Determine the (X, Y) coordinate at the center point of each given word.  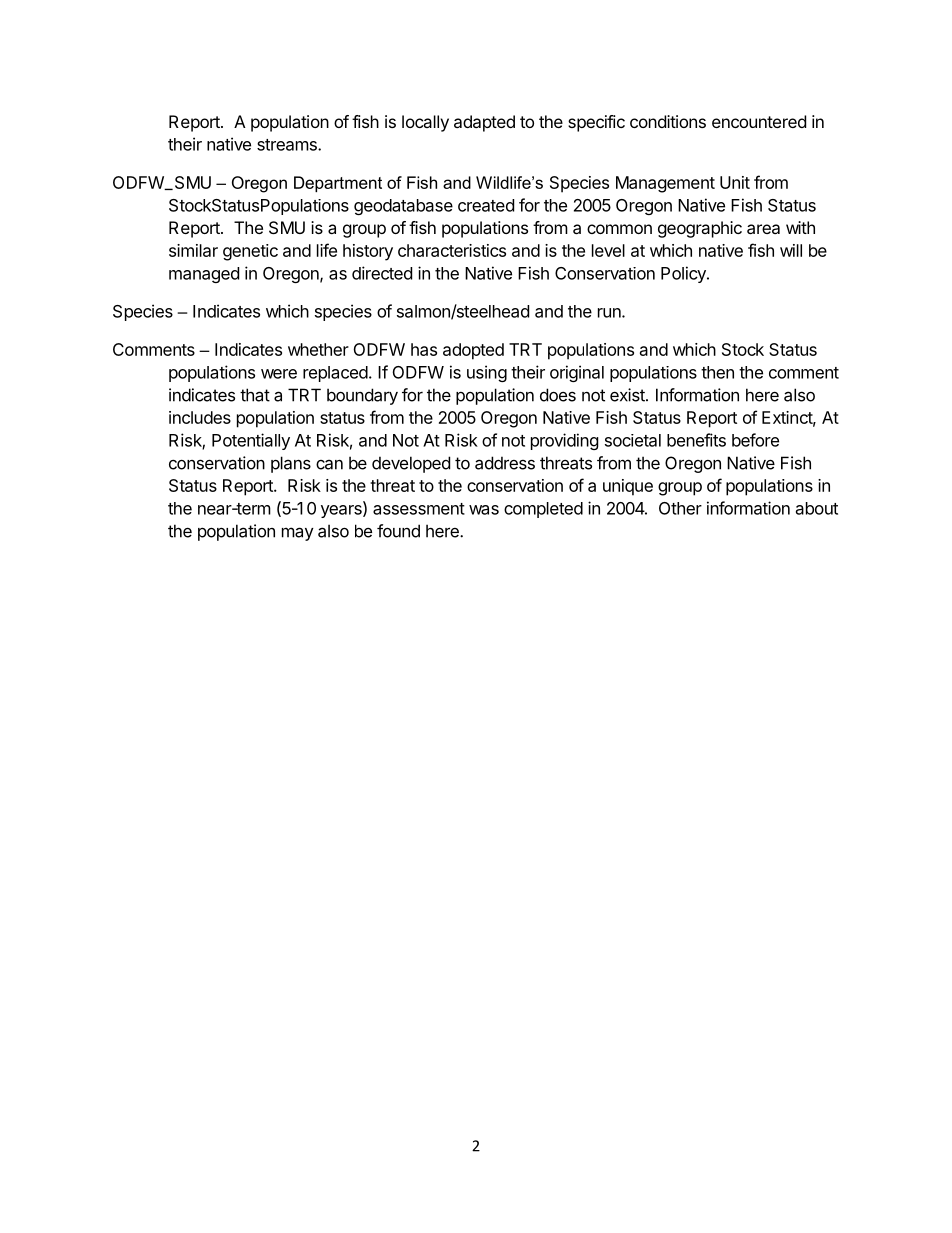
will (791, 250)
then (717, 372)
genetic (250, 252)
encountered (759, 121)
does (558, 395)
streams (288, 145)
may (298, 534)
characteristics (452, 250)
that (255, 395)
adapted (484, 123)
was (484, 510)
